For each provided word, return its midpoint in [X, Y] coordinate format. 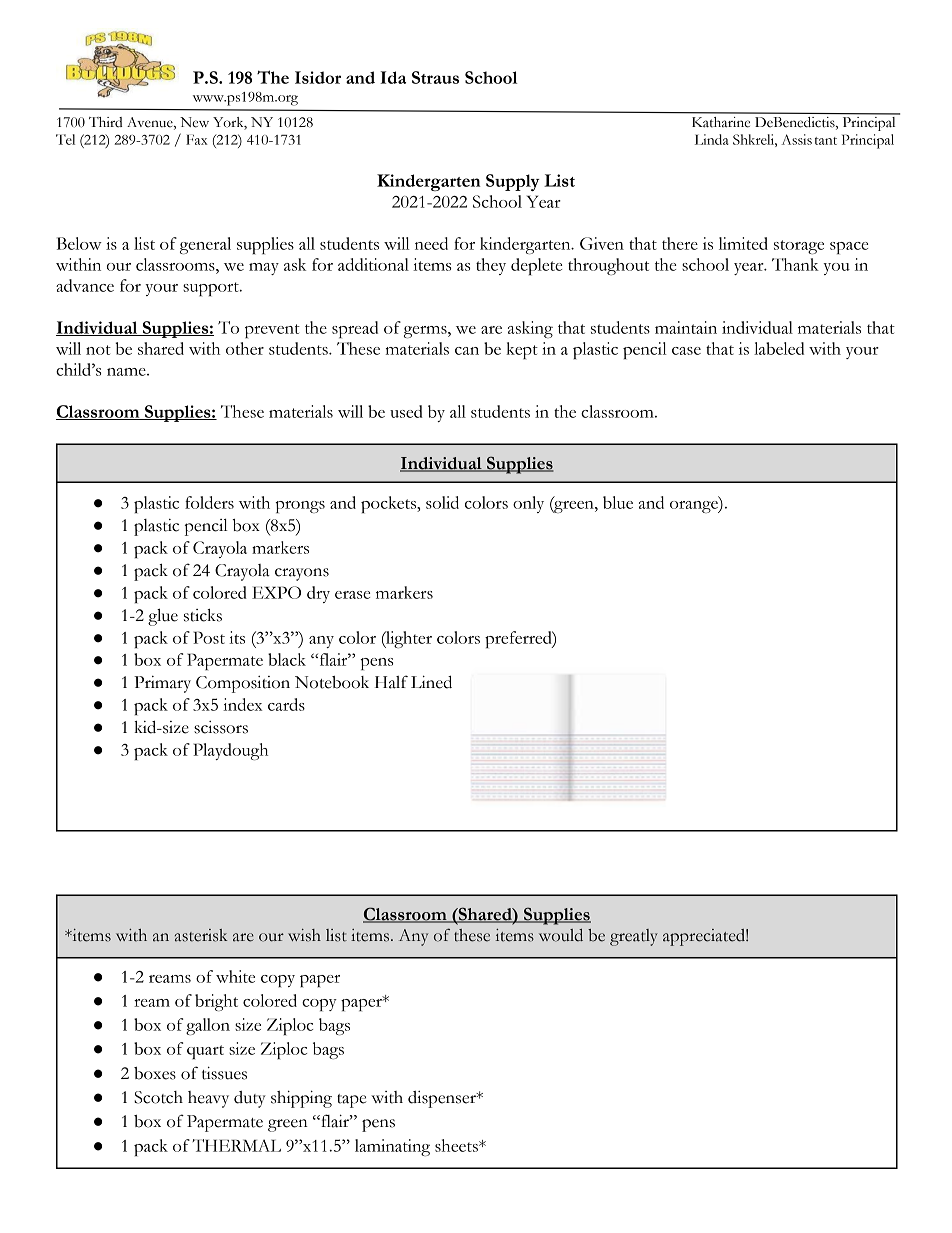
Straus [435, 77]
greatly [634, 937]
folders [209, 502]
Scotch [158, 1097]
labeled [779, 348]
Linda [712, 139]
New [194, 122]
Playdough [230, 751]
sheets [457, 1145]
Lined [431, 682]
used [406, 411]
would [561, 935]
